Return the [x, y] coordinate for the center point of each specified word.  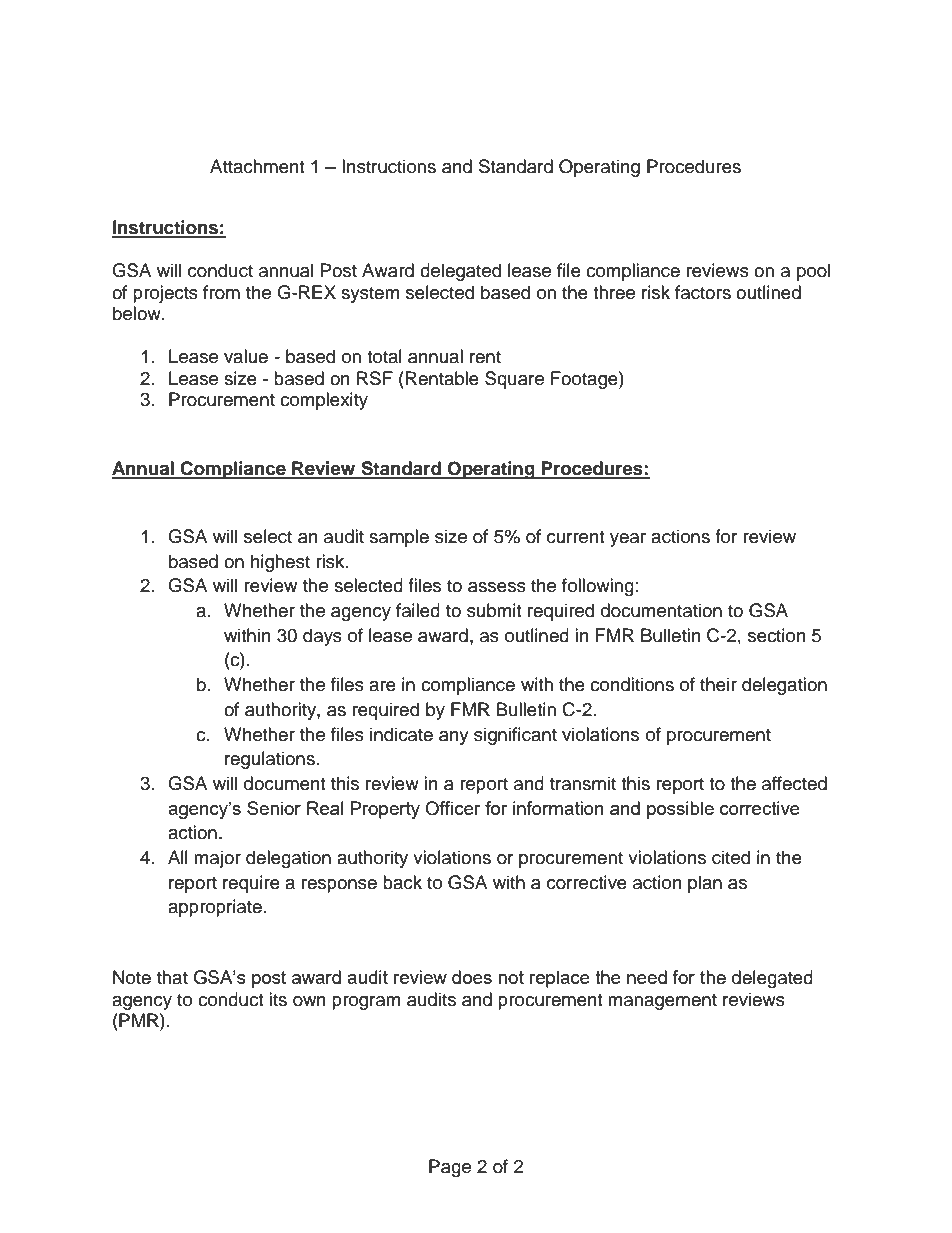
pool [813, 272]
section [777, 635]
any [454, 738]
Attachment [257, 166]
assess [497, 587]
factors [703, 292]
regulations [270, 760]
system [370, 295]
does [472, 977]
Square [514, 380]
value [246, 356]
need [647, 977]
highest [280, 563]
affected [794, 783]
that [172, 977]
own [309, 1001]
